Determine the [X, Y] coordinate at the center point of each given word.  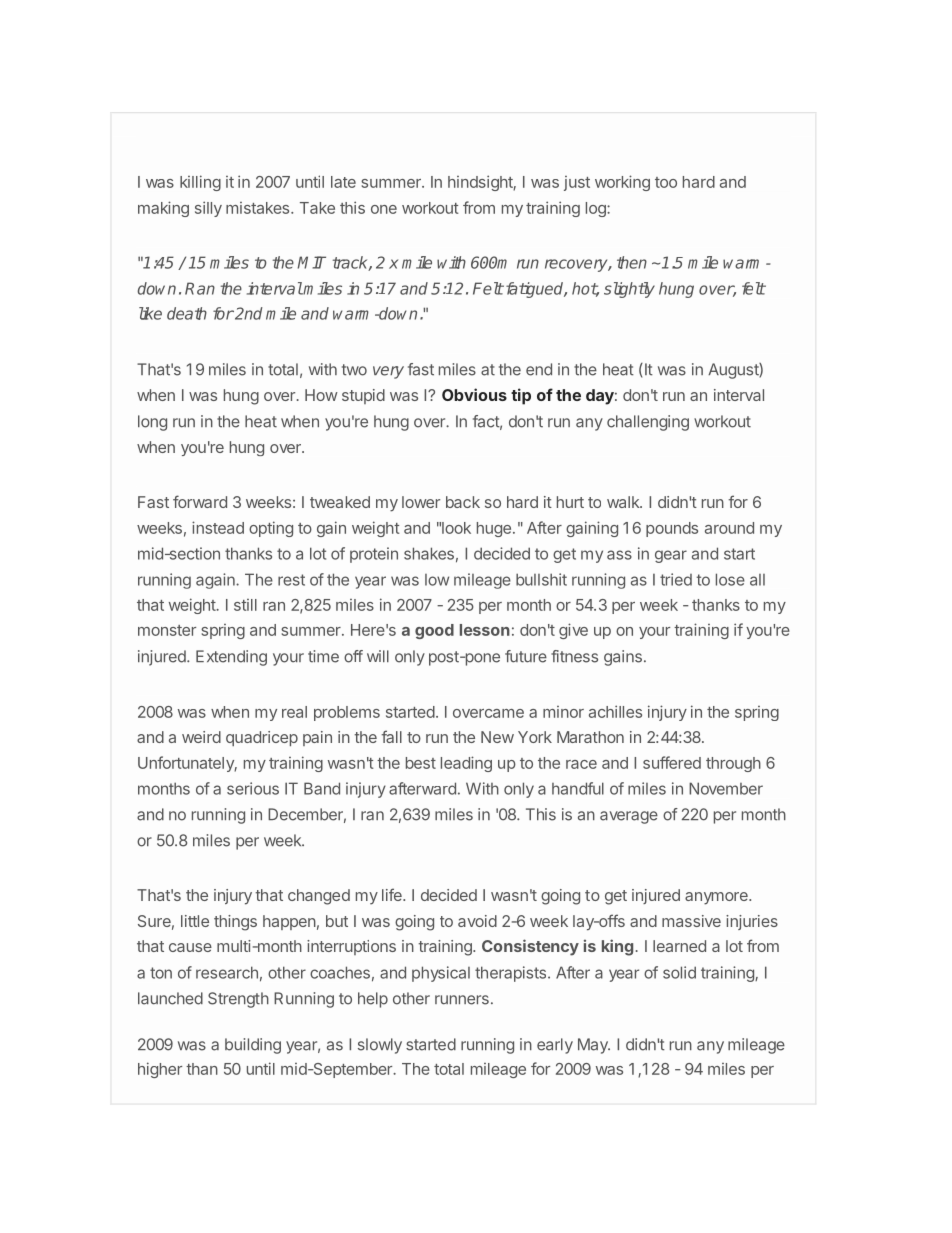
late [343, 182]
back [463, 502]
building [253, 1046]
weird [201, 737]
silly [208, 209]
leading [466, 764]
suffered [672, 762]
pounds [672, 529]
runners [462, 1000]
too [666, 182]
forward [200, 501]
